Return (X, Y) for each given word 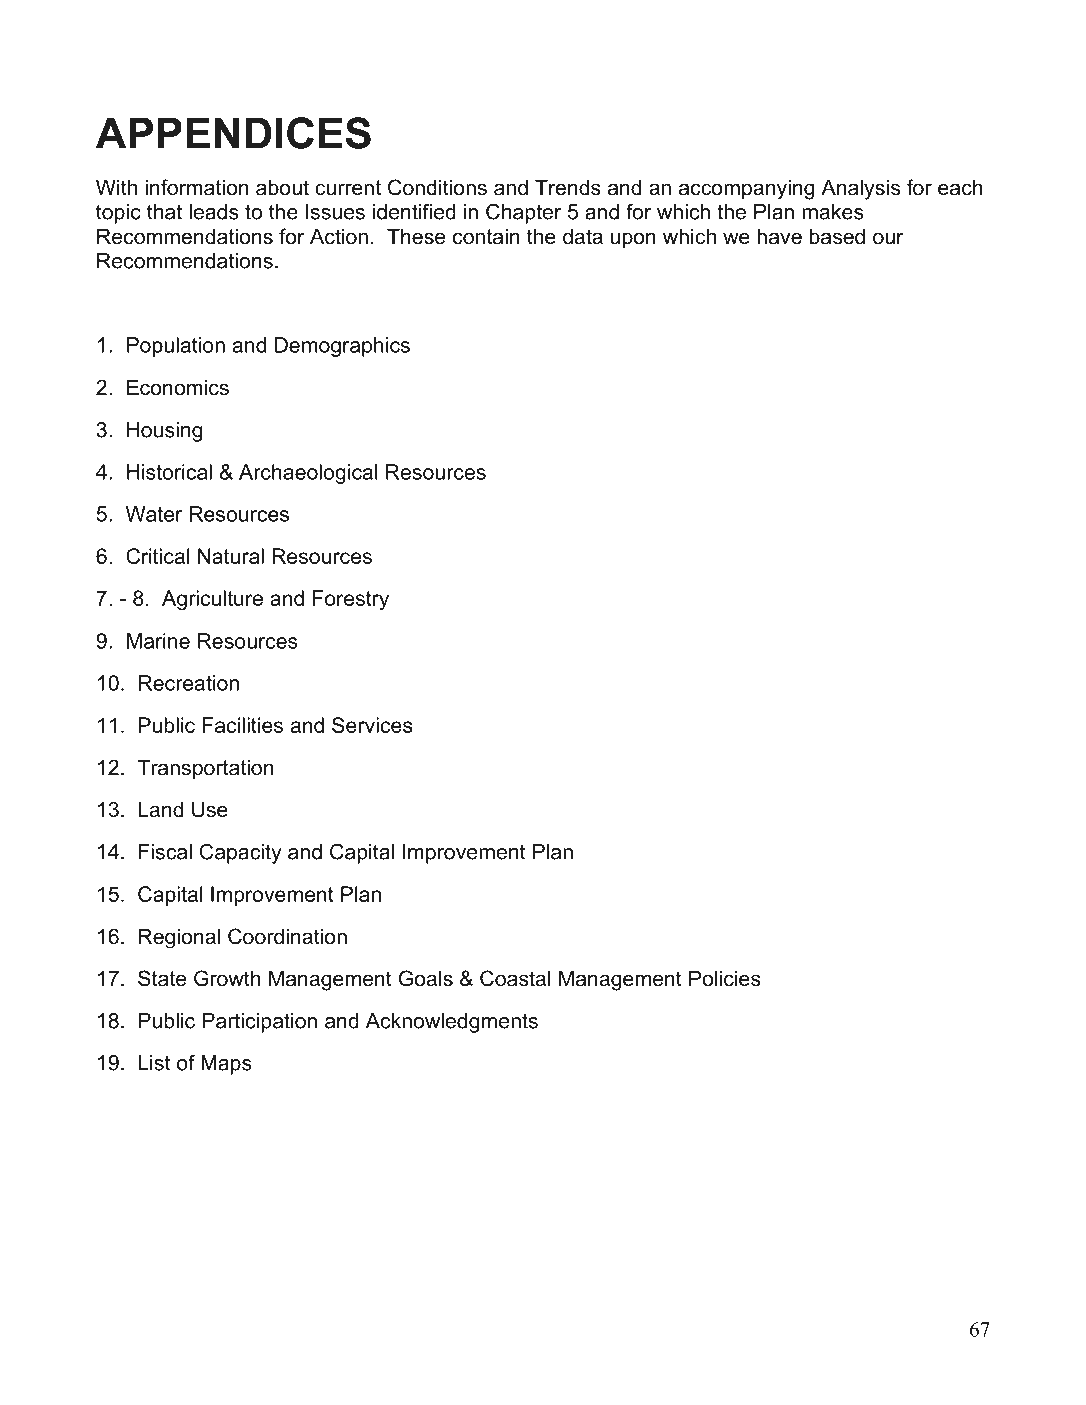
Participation (260, 1023)
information (196, 187)
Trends (568, 187)
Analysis (860, 189)
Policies (725, 978)
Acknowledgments (452, 1023)
